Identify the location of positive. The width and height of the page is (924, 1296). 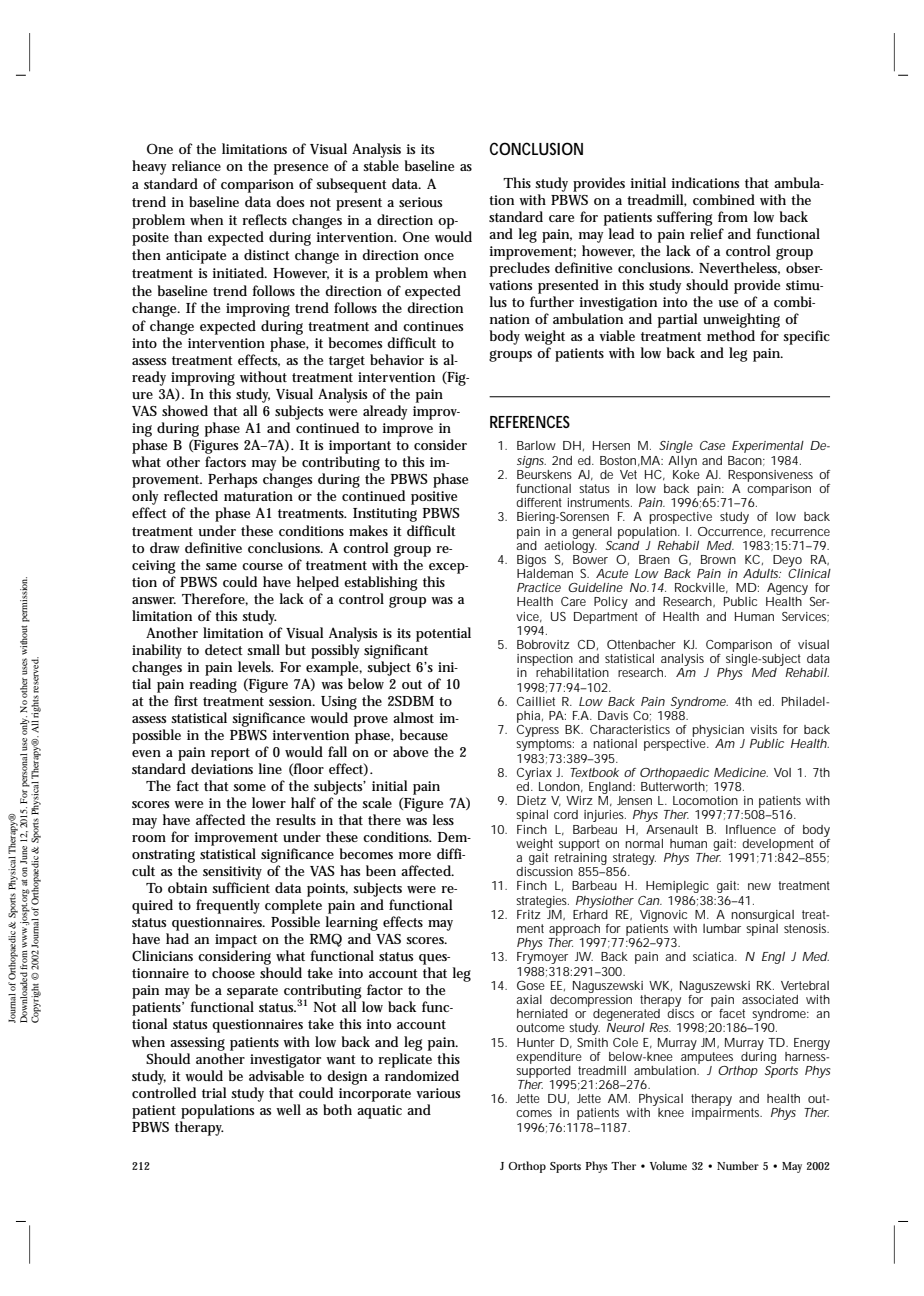
(434, 498).
